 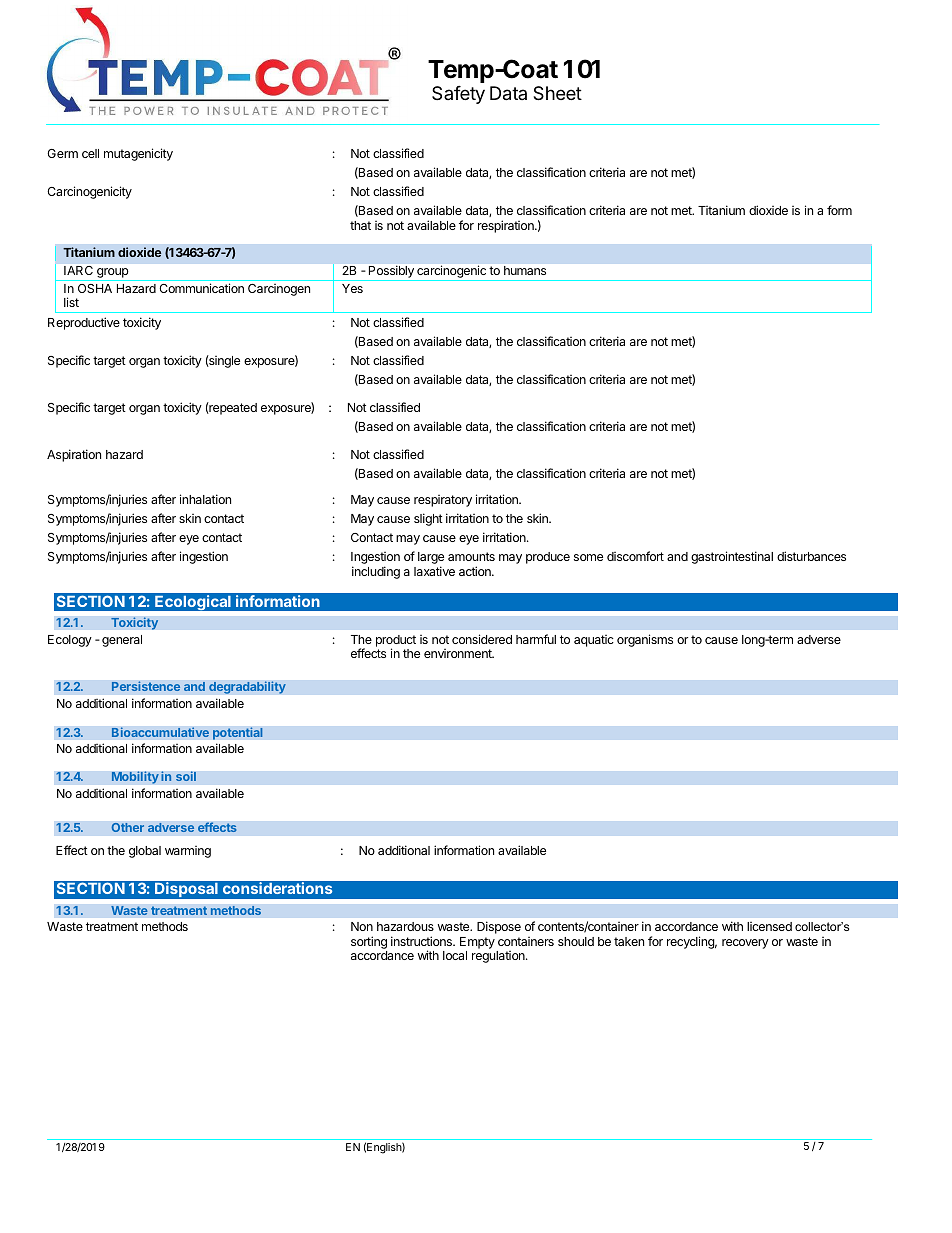 What do you see at coordinates (422, 941) in the screenshot?
I see `instructions` at bounding box center [422, 941].
